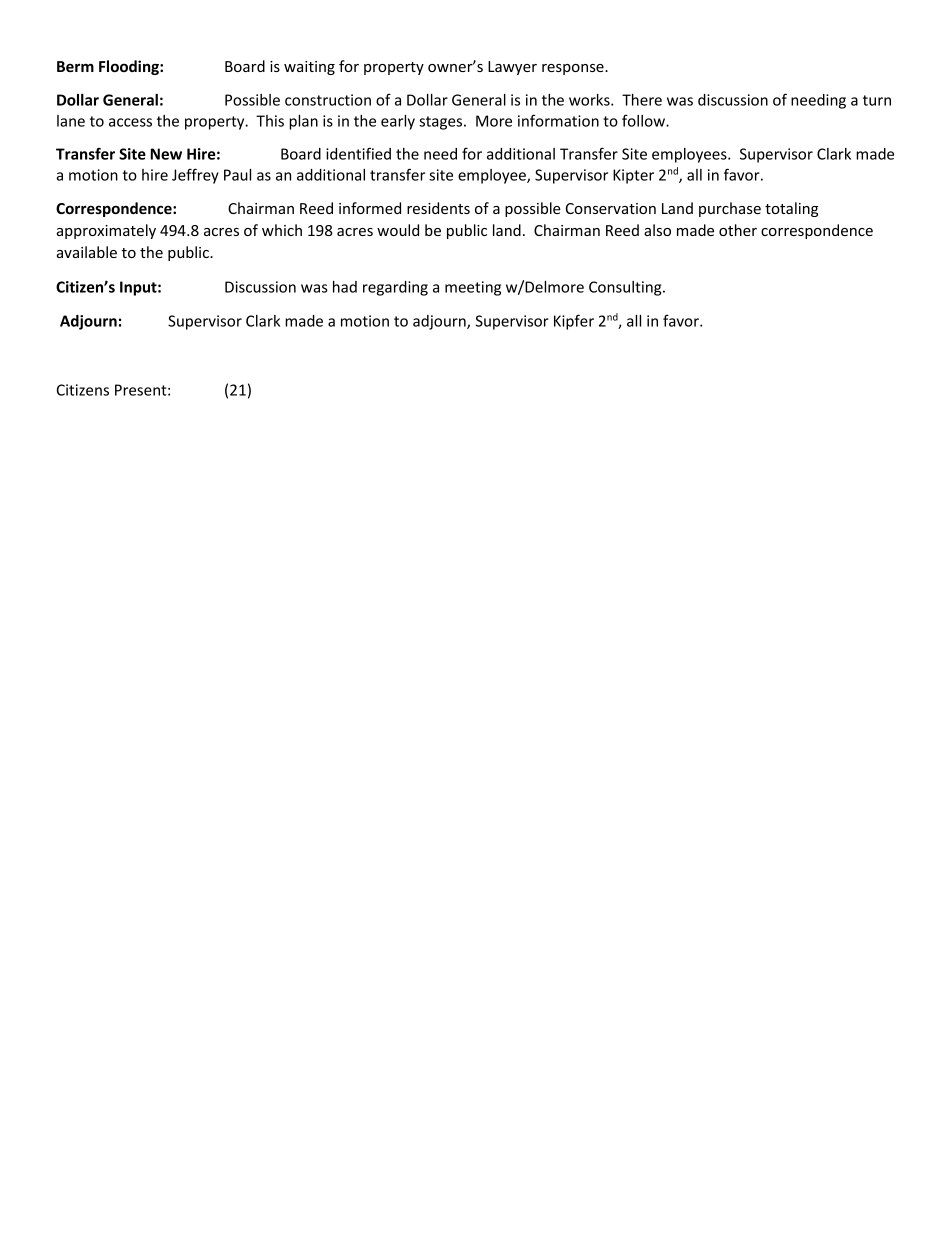 The width and height of the document is (952, 1233). What do you see at coordinates (473, 288) in the document?
I see `meeting` at bounding box center [473, 288].
